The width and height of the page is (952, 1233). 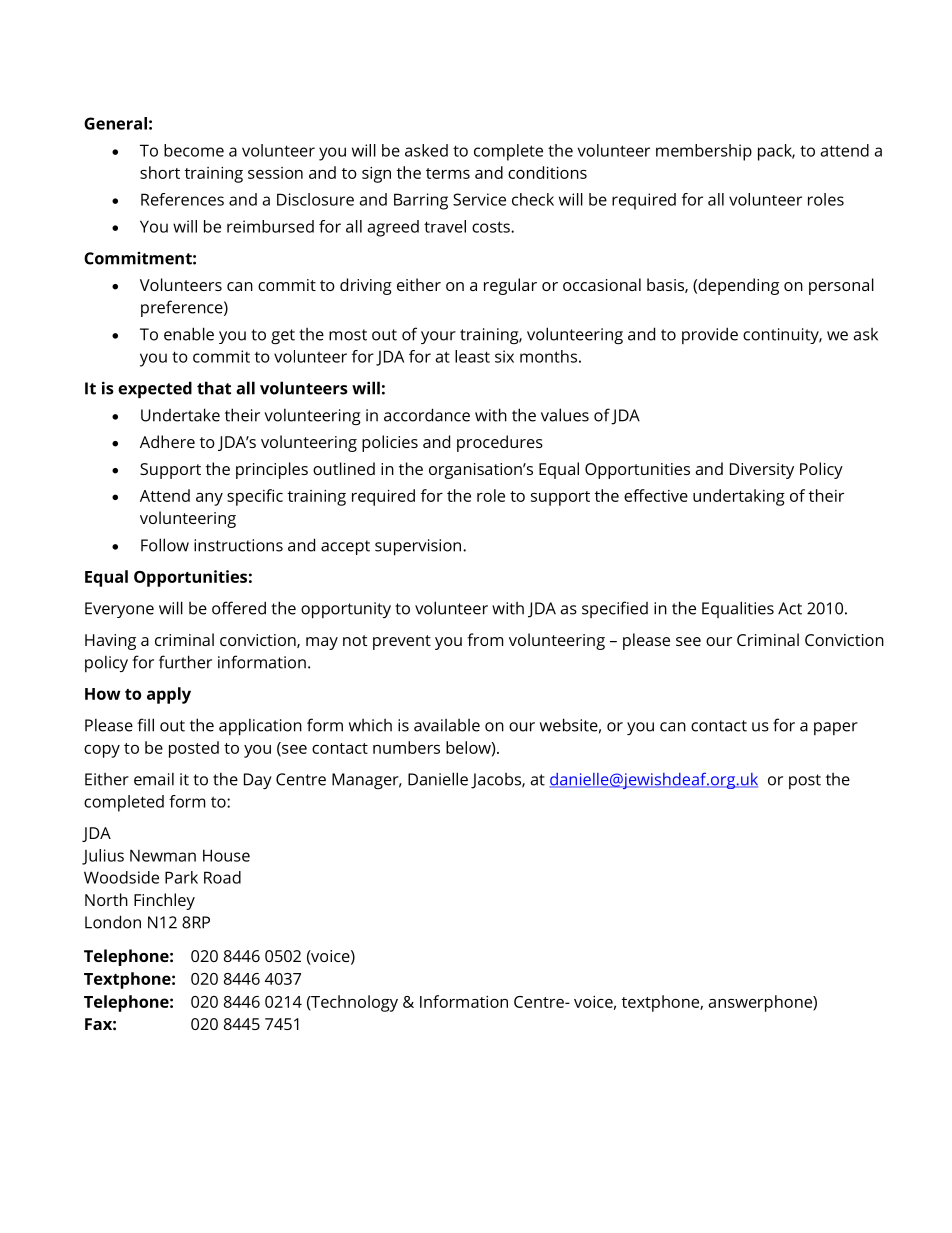 I want to click on become, so click(x=194, y=150).
